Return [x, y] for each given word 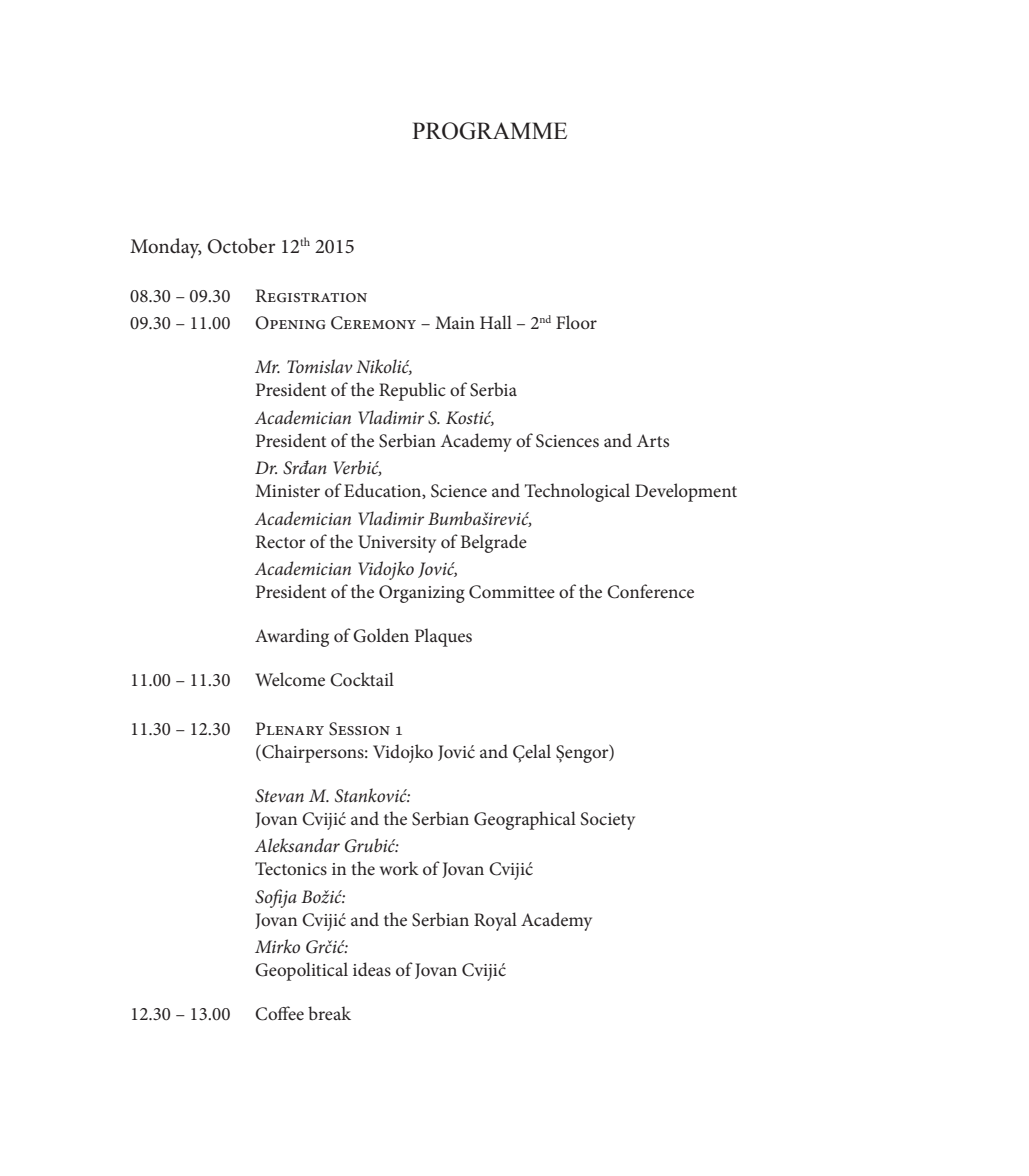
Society [608, 821]
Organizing [422, 594]
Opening [290, 323]
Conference [650, 591]
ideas [372, 969]
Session [359, 729]
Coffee [279, 1013]
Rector [281, 542]
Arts [653, 440]
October [241, 246]
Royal [495, 921]
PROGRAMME [489, 131]
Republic [412, 391]
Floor [576, 322]
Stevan [279, 796]
